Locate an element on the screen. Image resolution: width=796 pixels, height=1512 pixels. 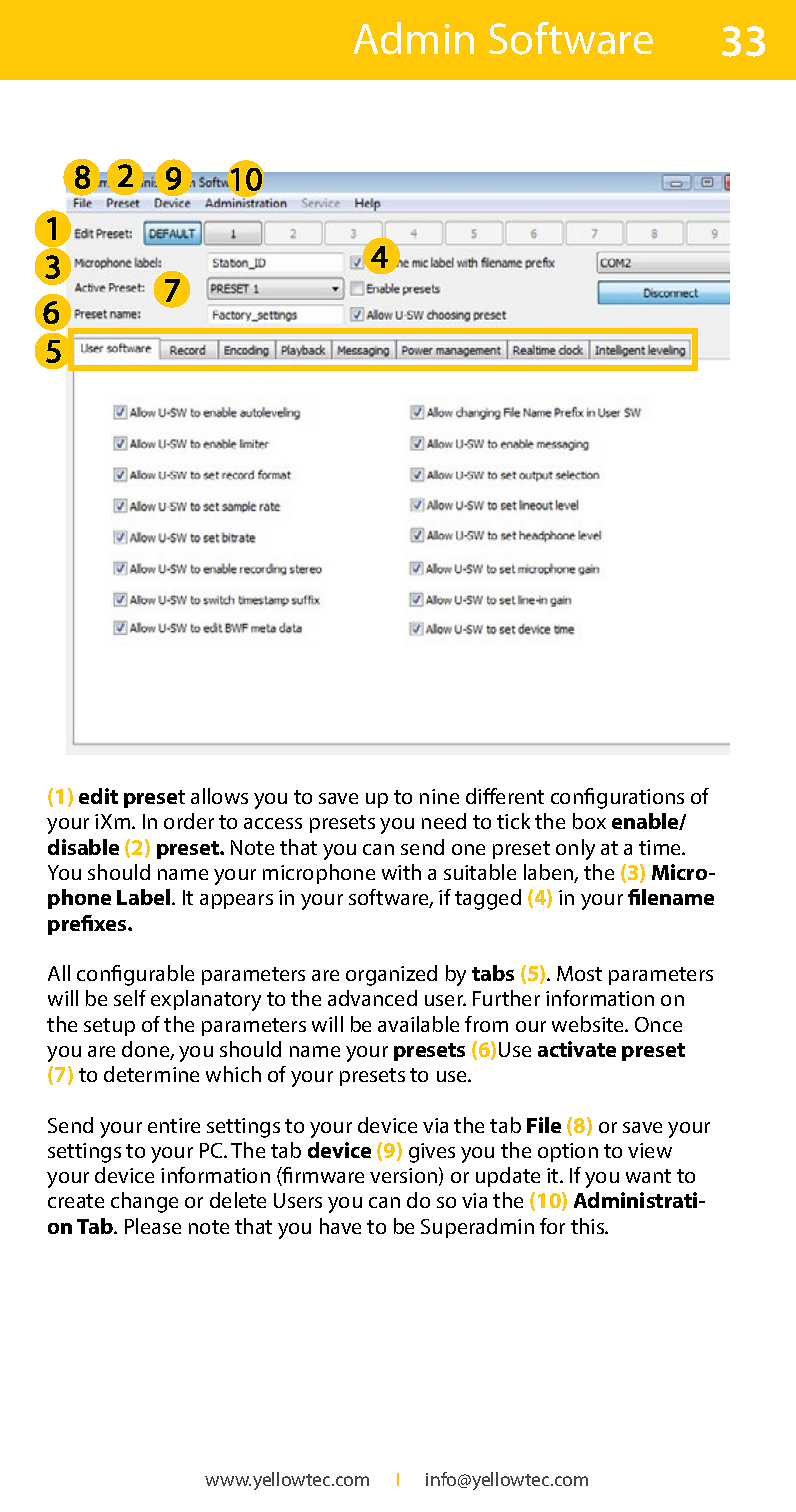
nine is located at coordinates (439, 796).
